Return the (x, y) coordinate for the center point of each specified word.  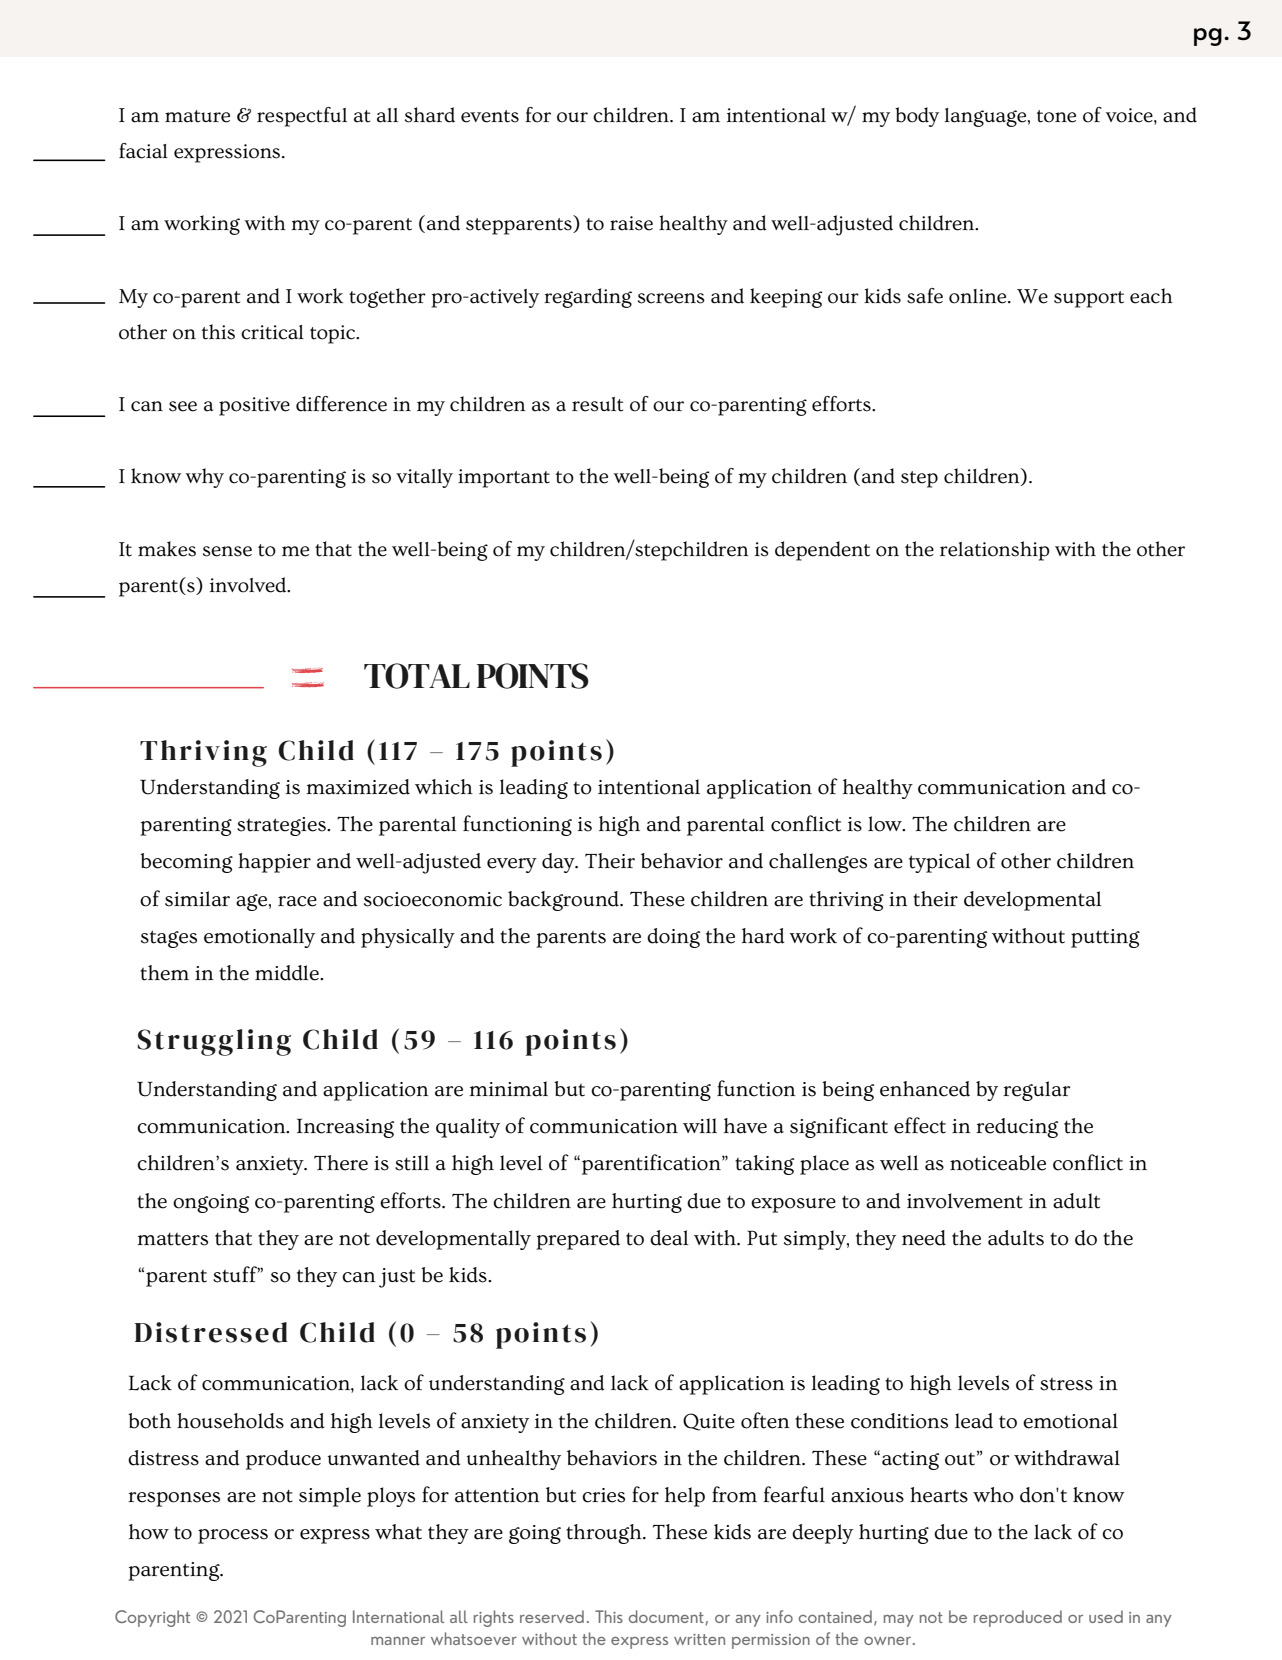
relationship (995, 551)
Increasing (345, 1128)
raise (631, 223)
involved (249, 585)
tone (1056, 116)
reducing (1017, 1128)
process (233, 1536)
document (667, 1617)
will (700, 1125)
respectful (302, 117)
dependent (822, 551)
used (1106, 1616)
